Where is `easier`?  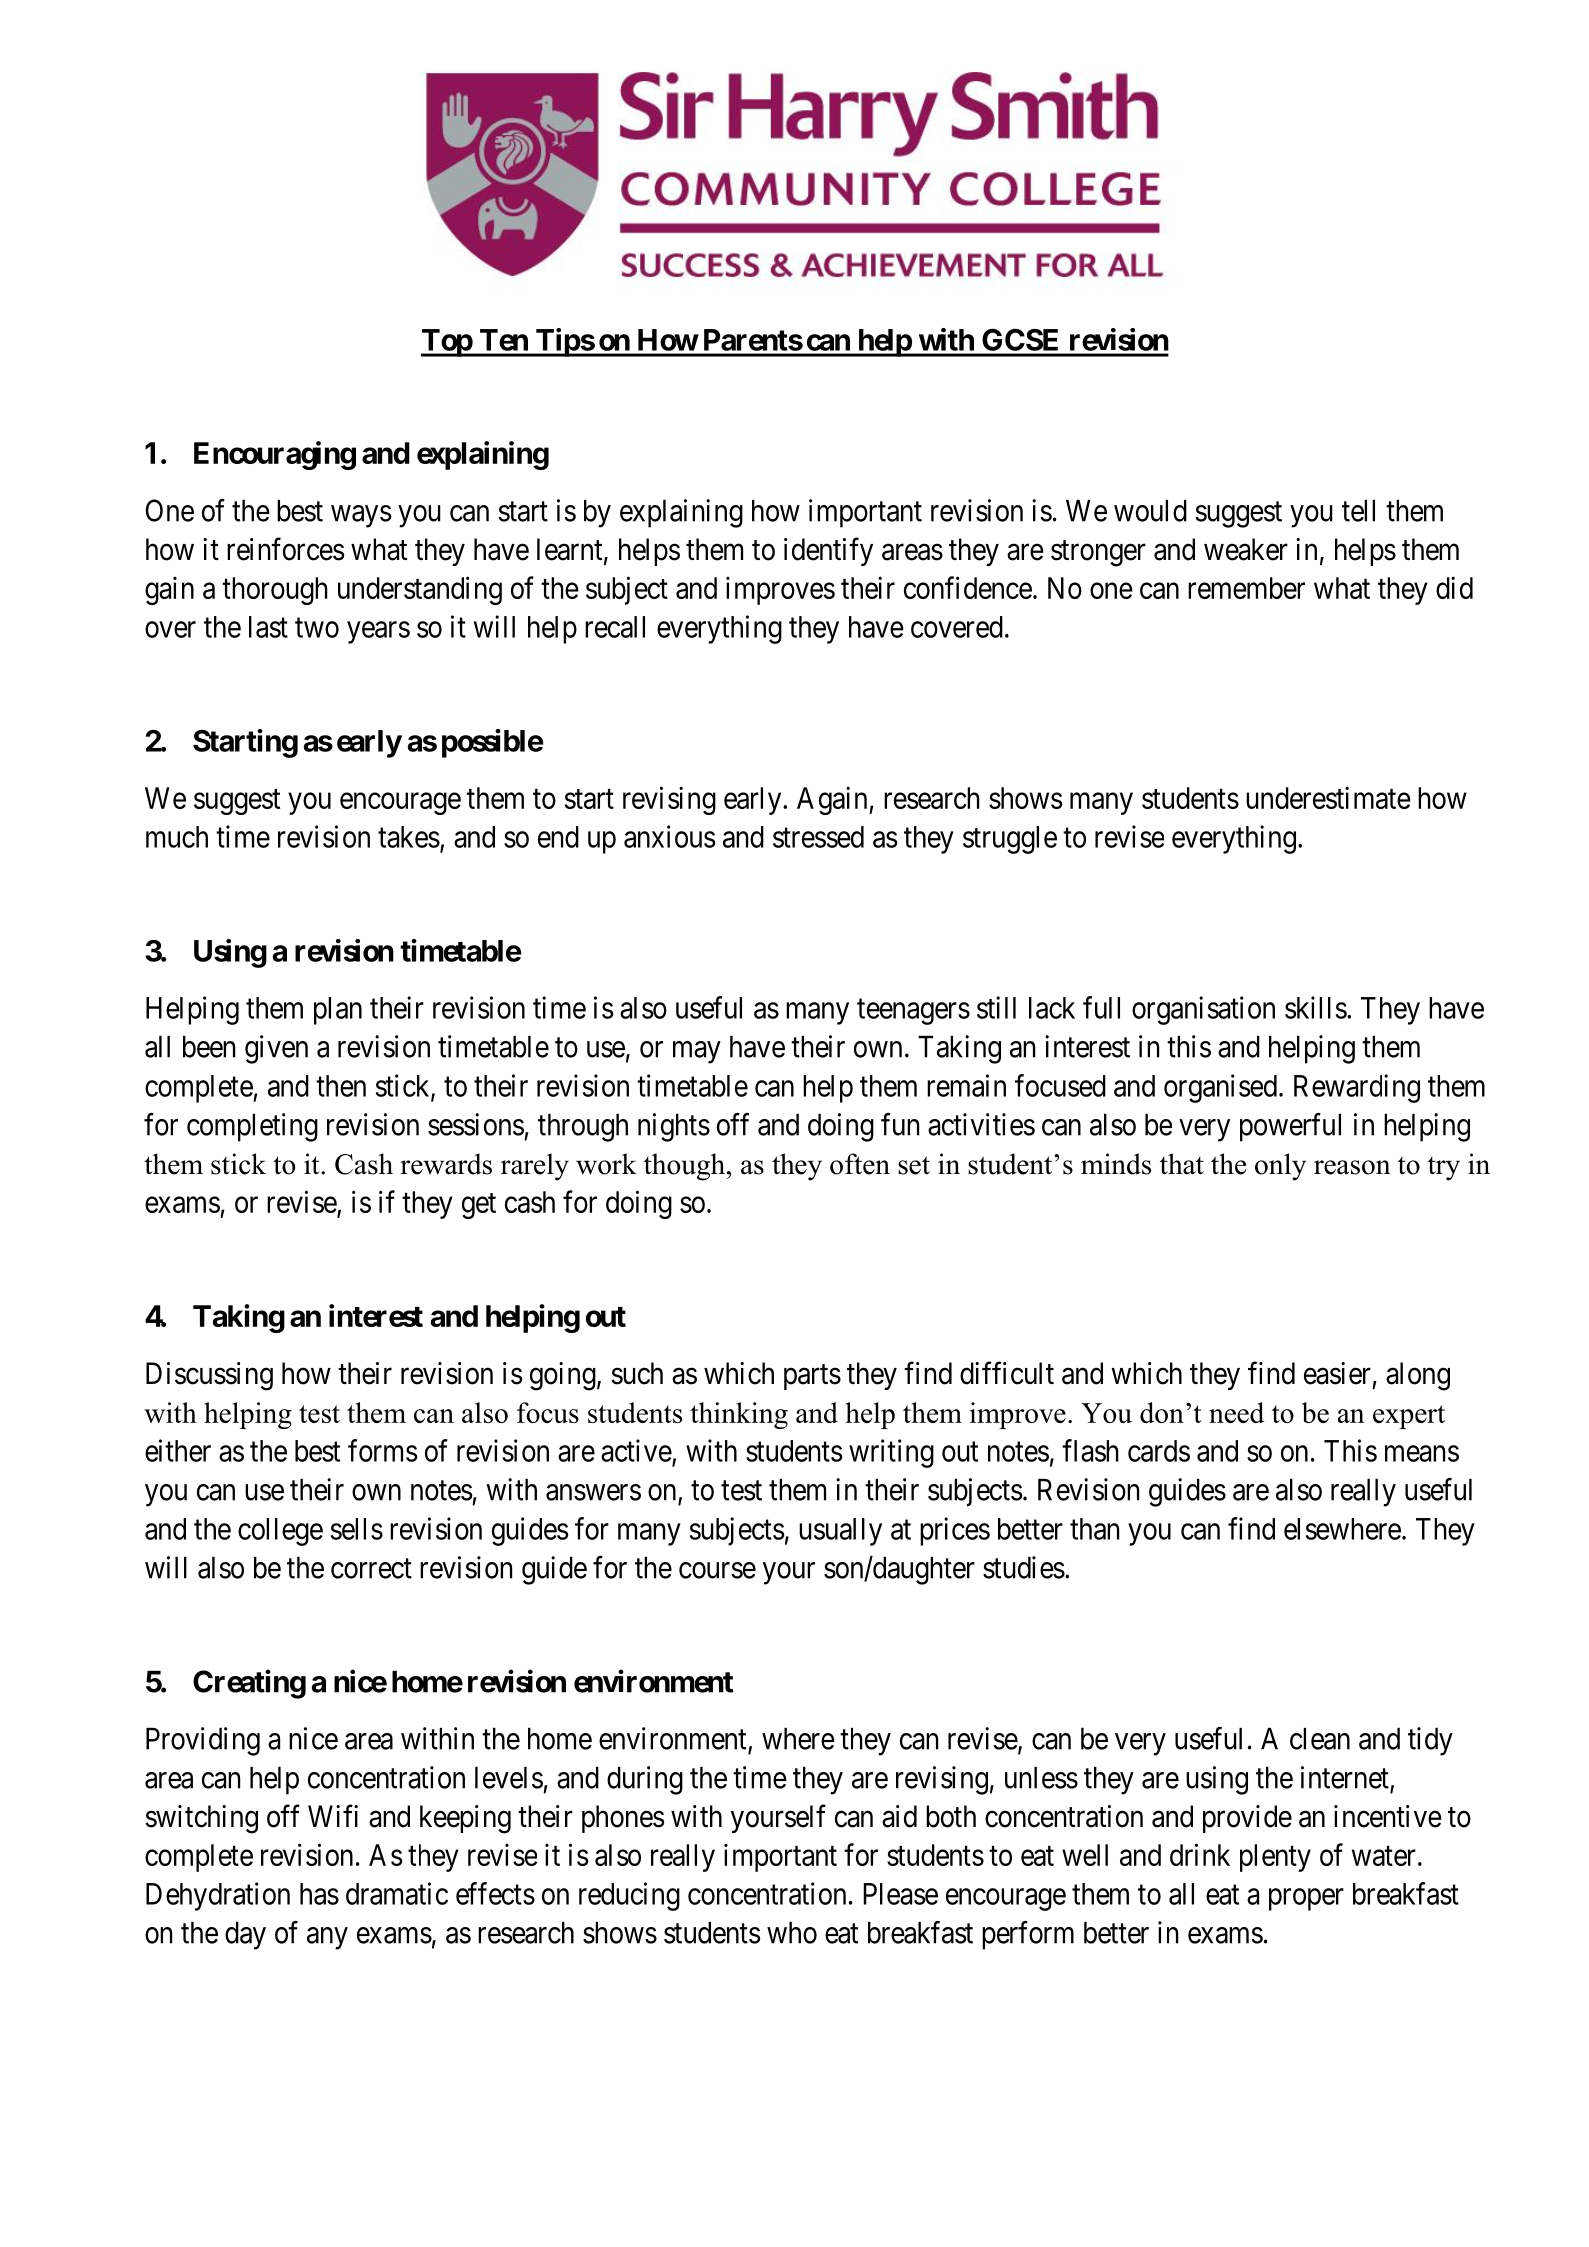 easier is located at coordinates (1337, 1373).
